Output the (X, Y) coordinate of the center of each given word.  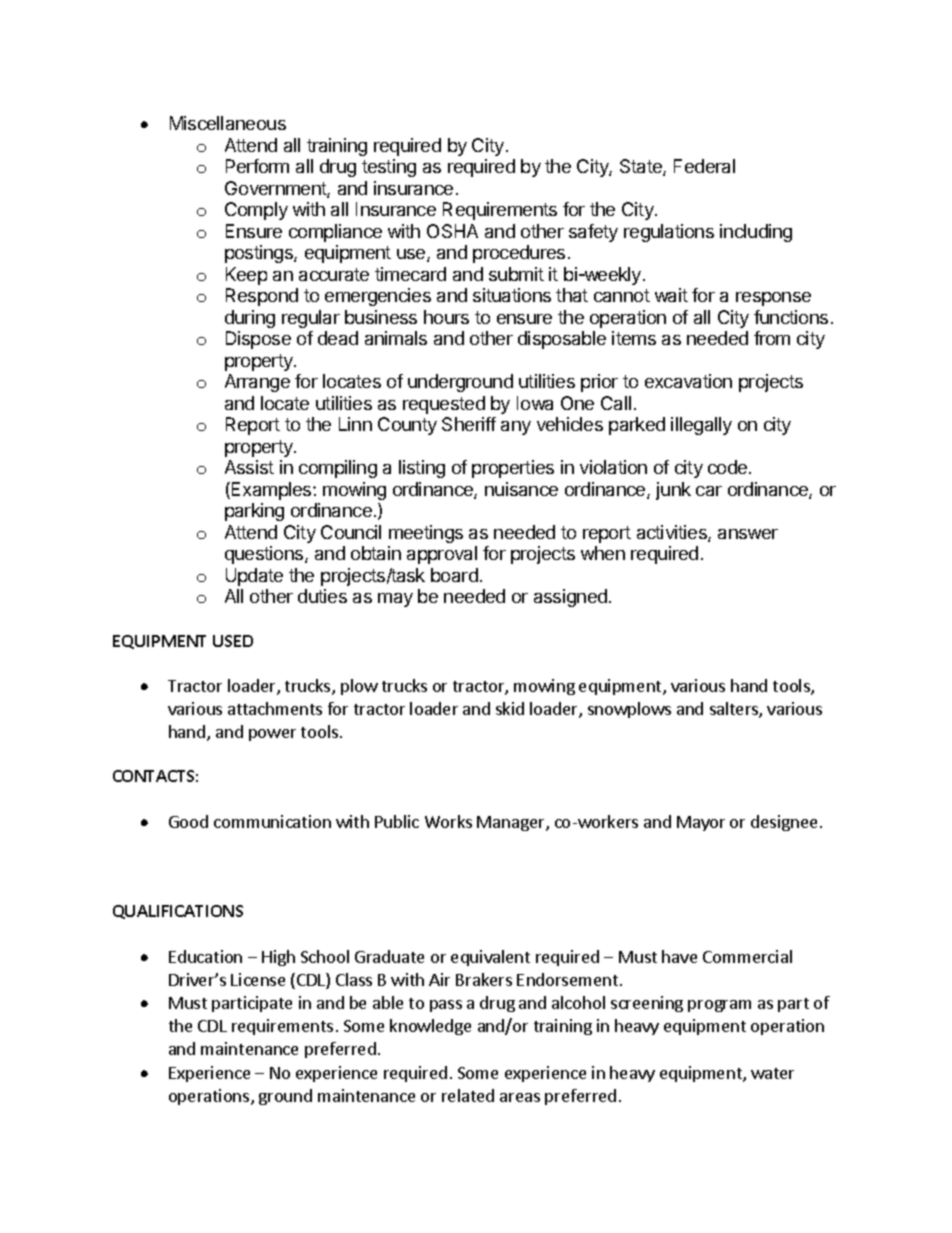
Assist (249, 467)
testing (389, 168)
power (272, 735)
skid (510, 708)
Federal (704, 166)
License (258, 979)
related (468, 1095)
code (729, 467)
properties (513, 469)
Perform (257, 166)
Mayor (701, 823)
